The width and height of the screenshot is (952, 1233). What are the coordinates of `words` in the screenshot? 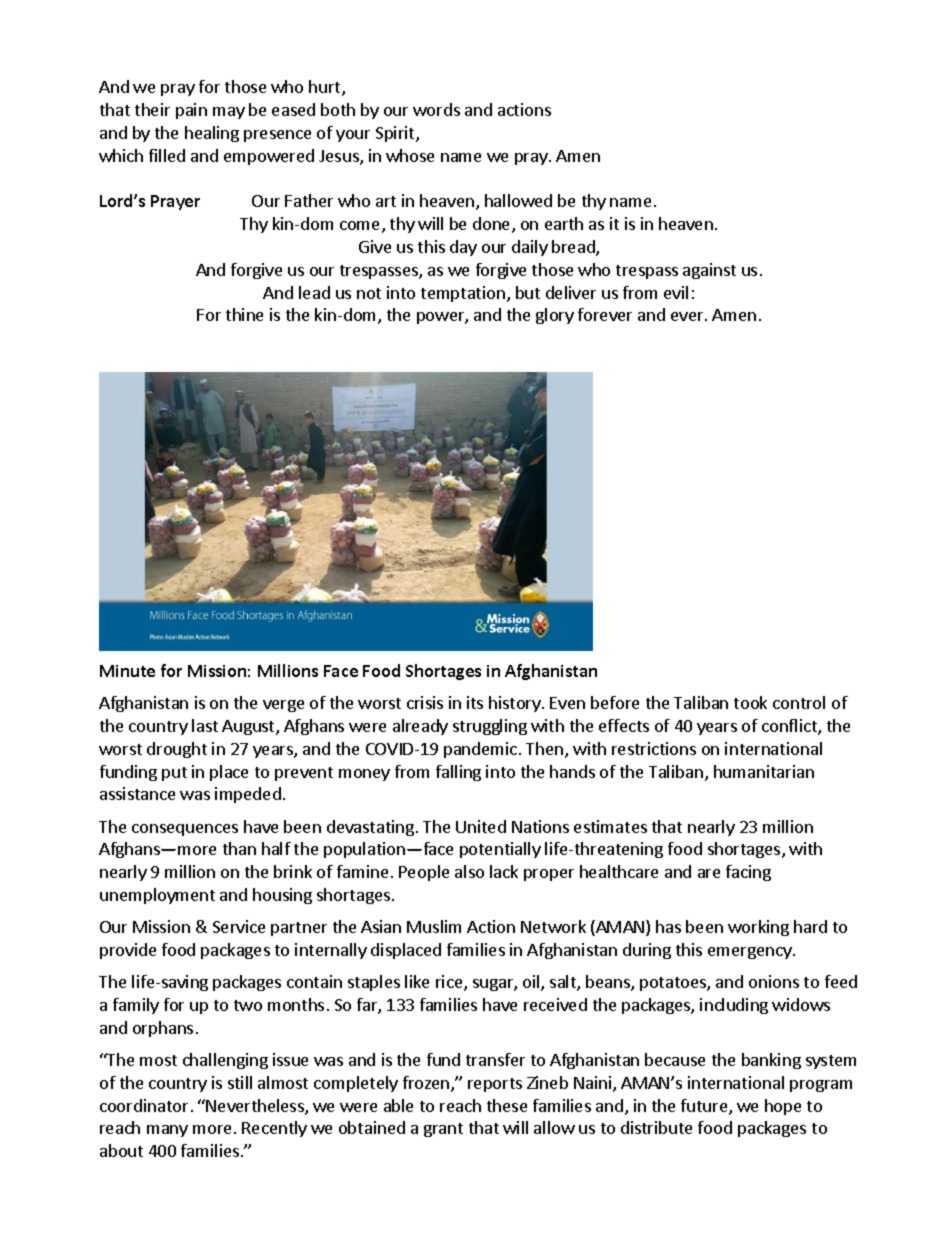 It's located at (436, 109).
